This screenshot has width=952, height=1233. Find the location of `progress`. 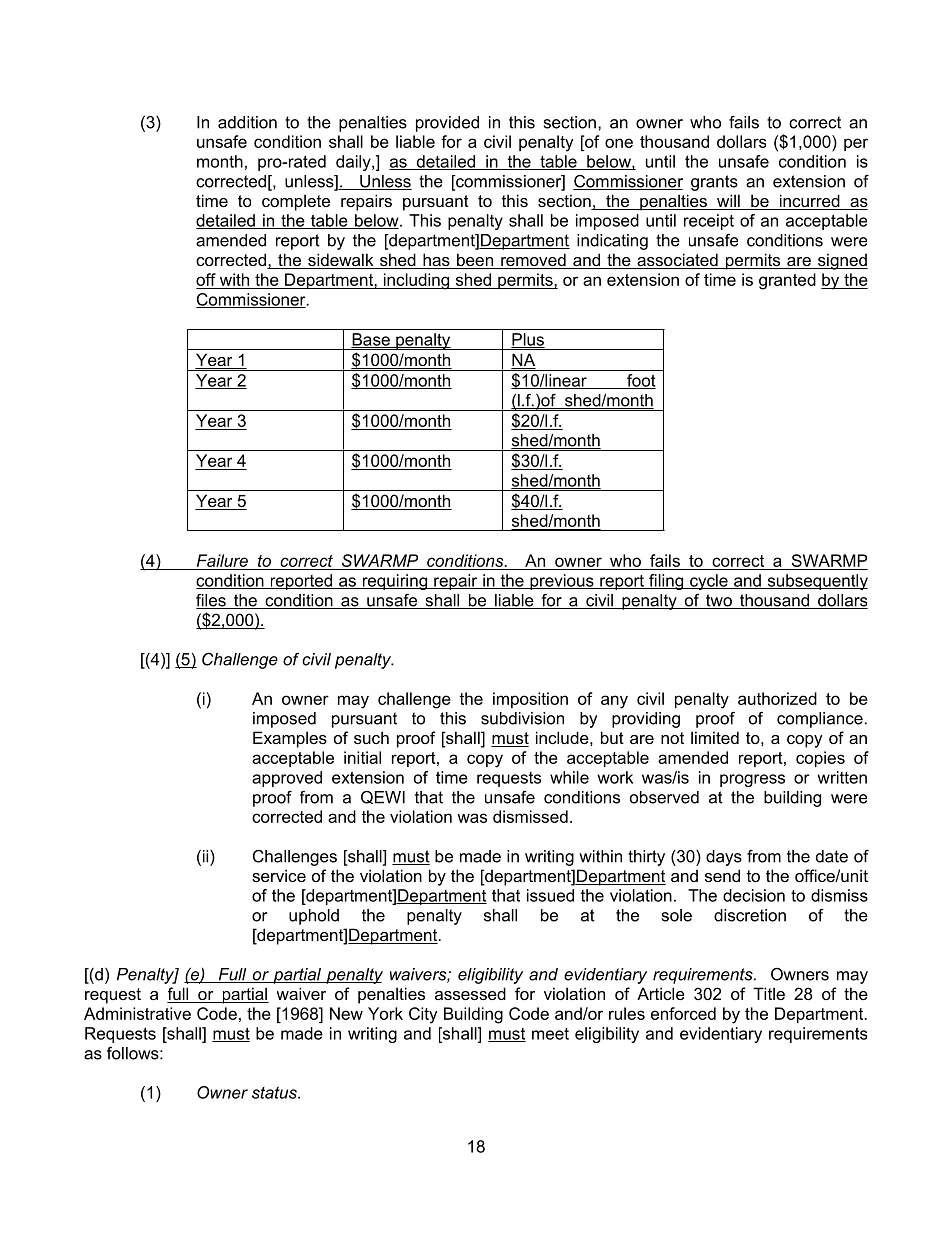

progress is located at coordinates (752, 780).
